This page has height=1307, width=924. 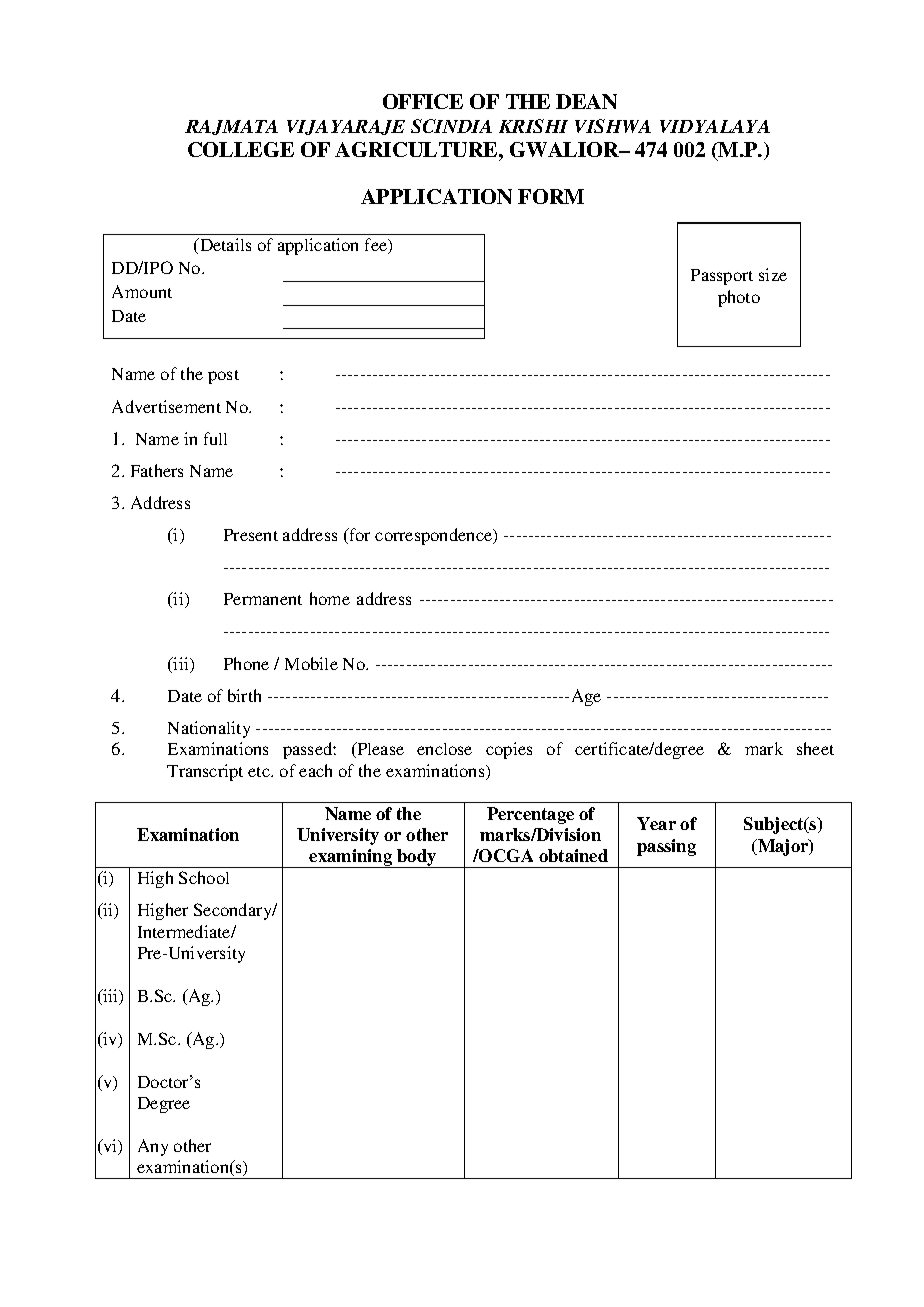 I want to click on OFFICE, so click(x=423, y=101).
